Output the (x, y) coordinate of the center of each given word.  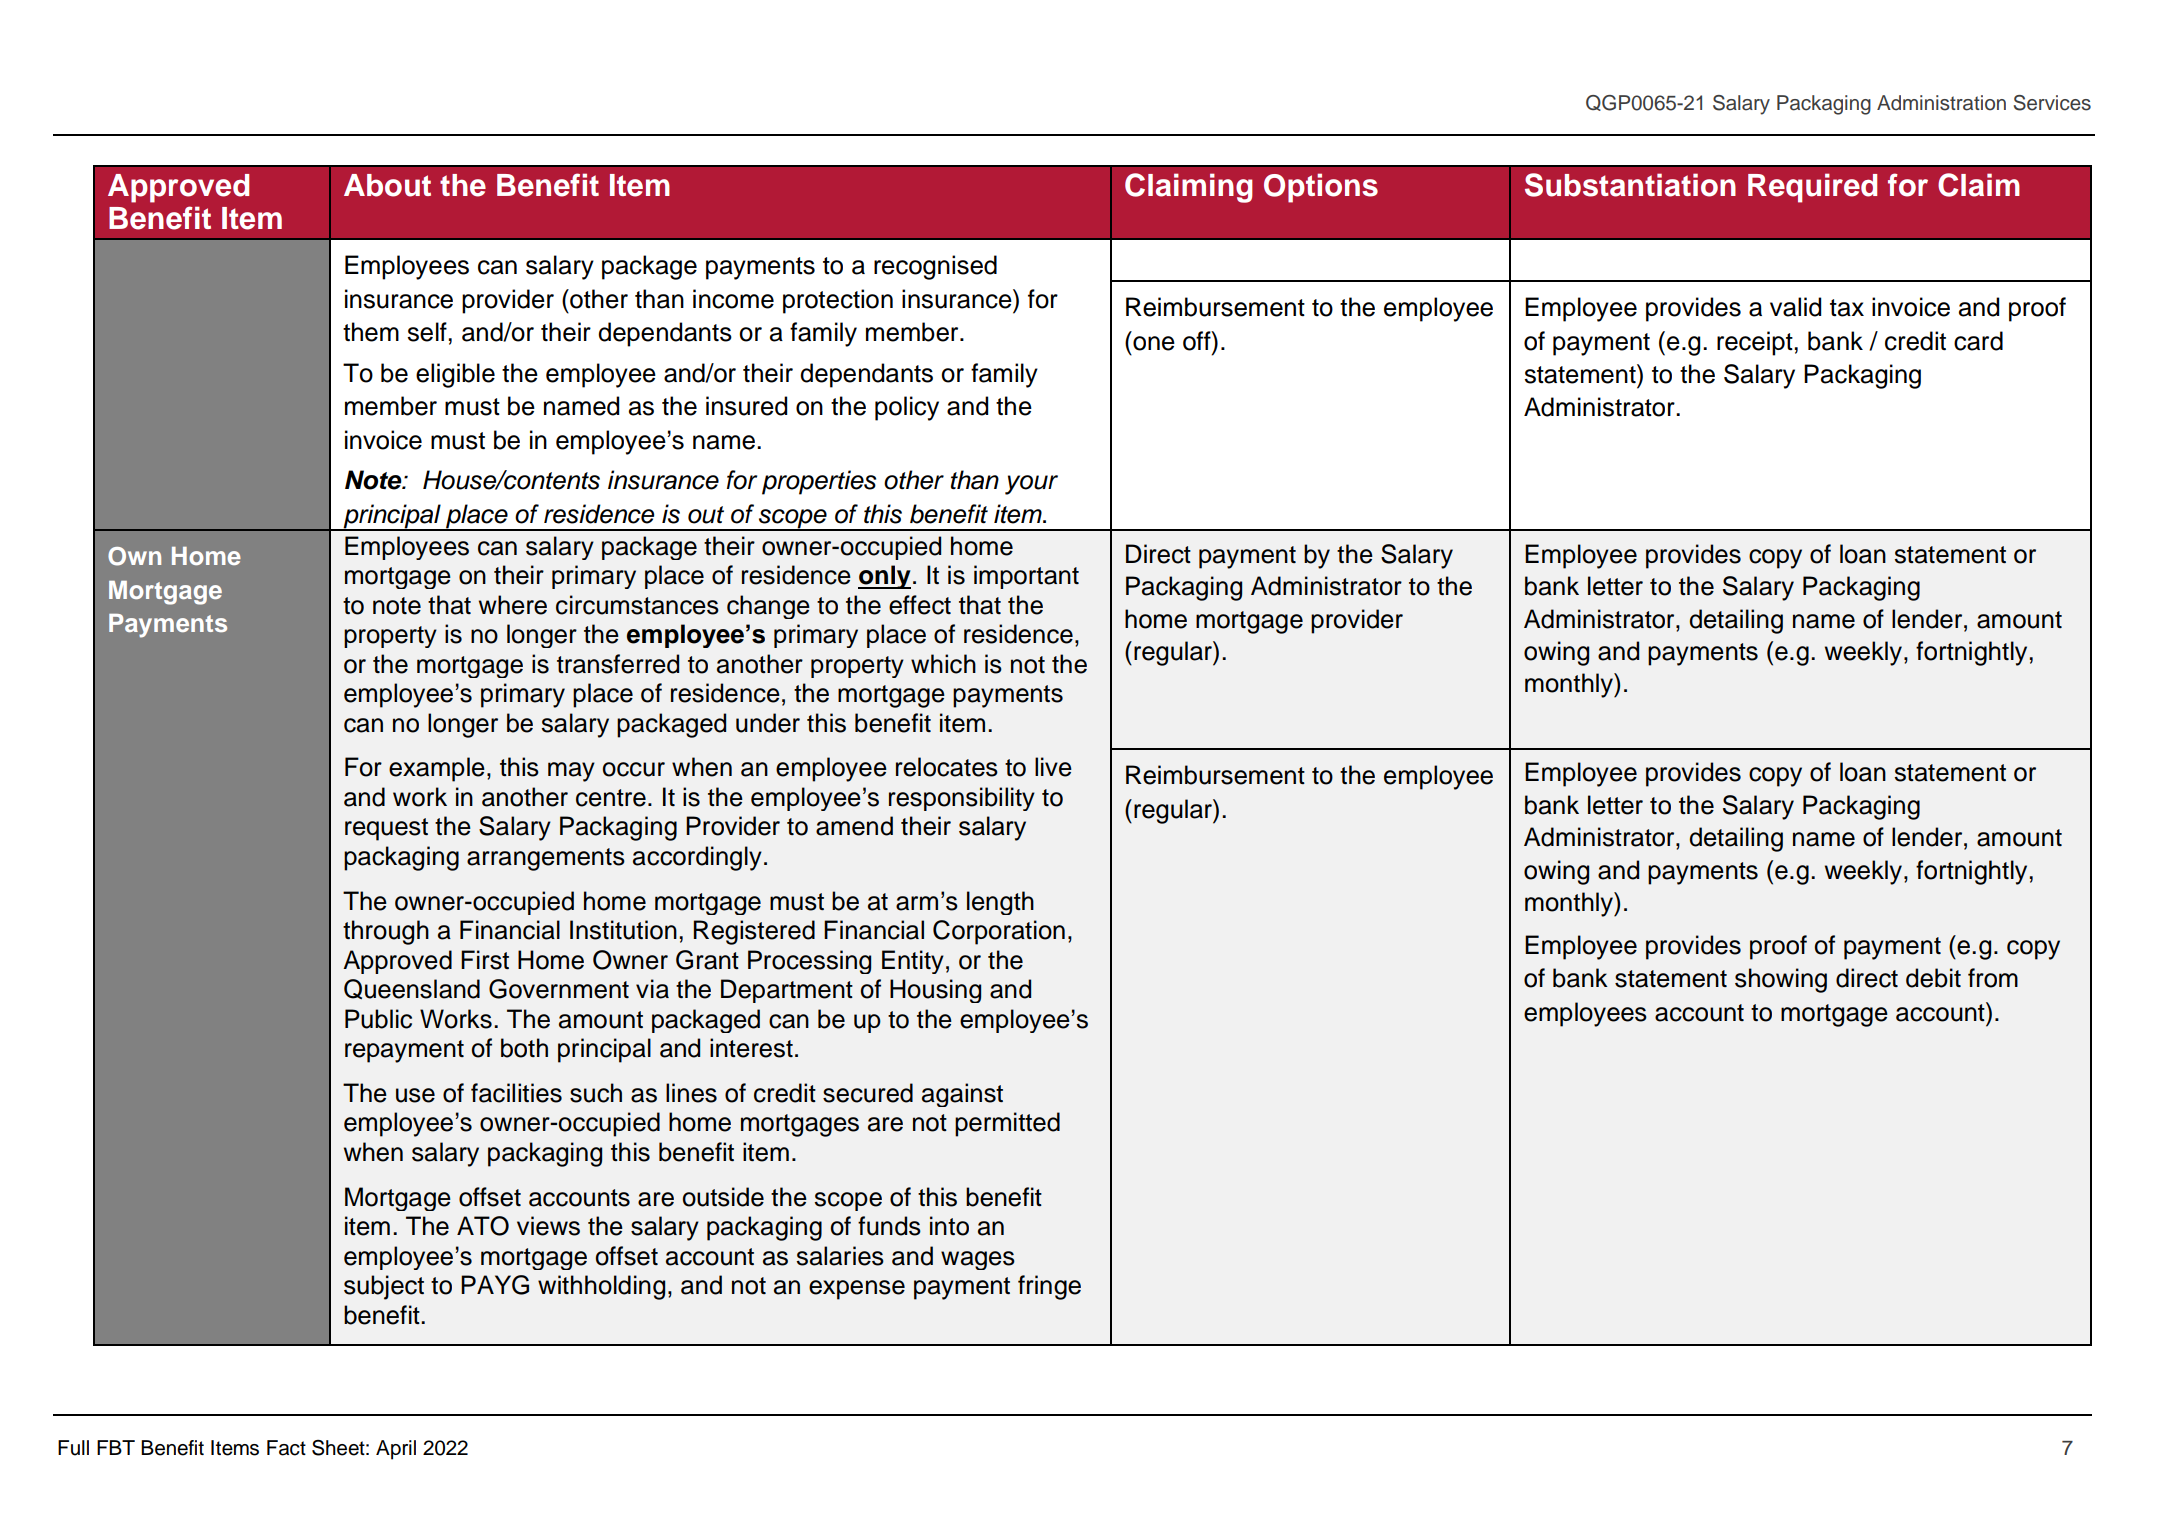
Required (1812, 188)
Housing (935, 991)
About (387, 185)
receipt (1756, 343)
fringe (1049, 1287)
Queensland (412, 989)
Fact (286, 1448)
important (1026, 577)
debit (1933, 978)
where (513, 605)
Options (1321, 188)
